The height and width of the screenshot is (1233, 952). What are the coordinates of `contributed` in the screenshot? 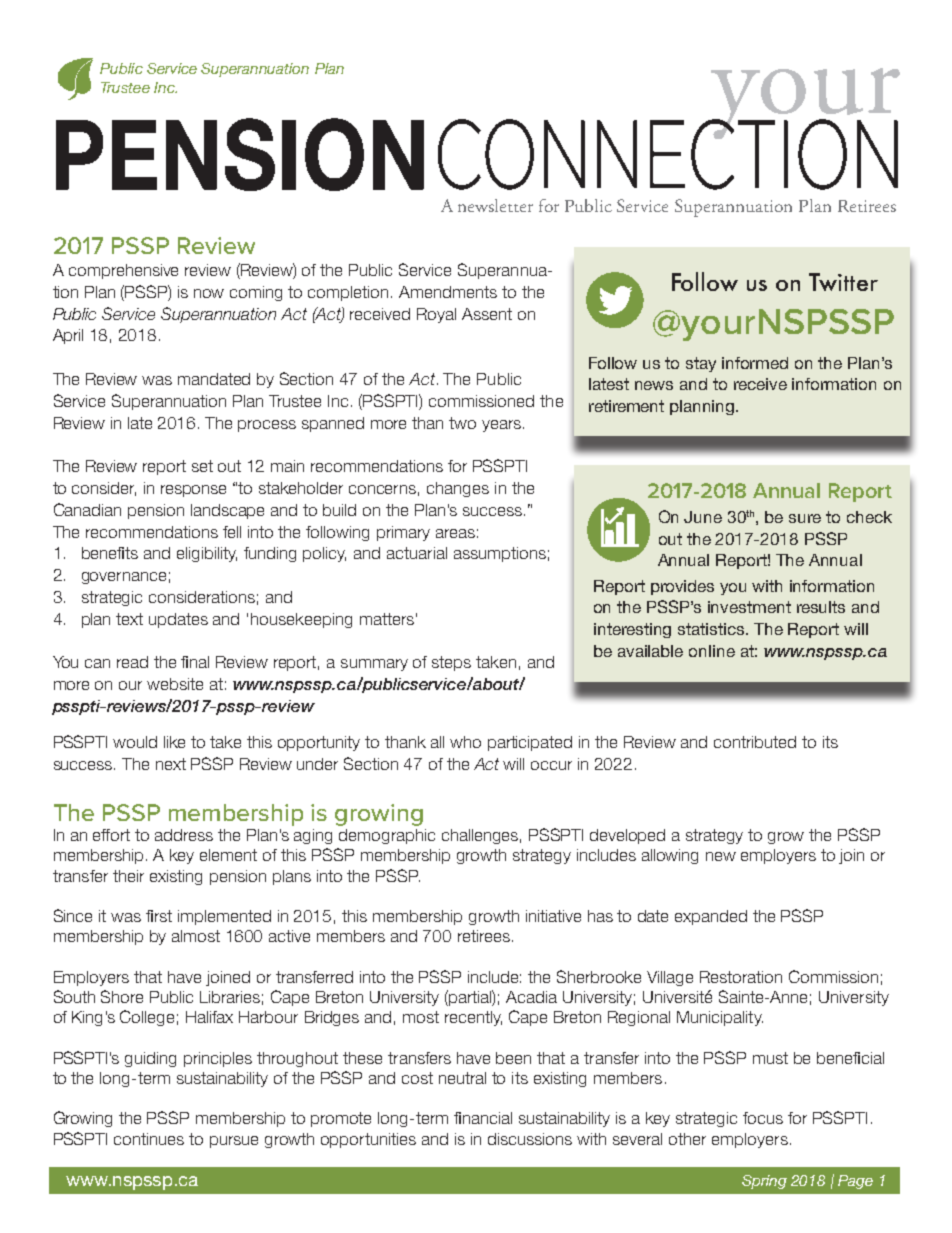 It's located at (755, 742).
